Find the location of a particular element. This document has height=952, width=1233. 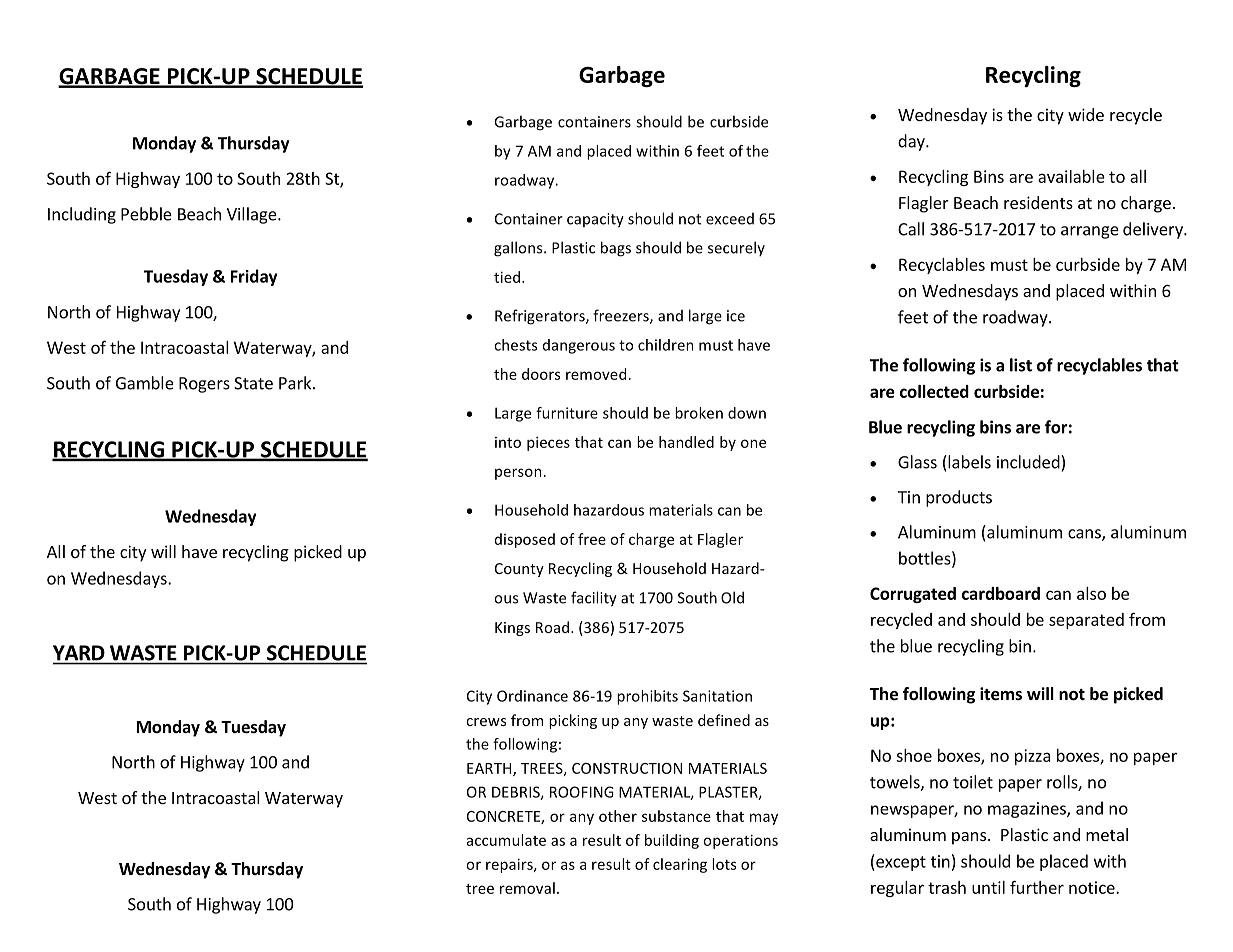

Refrigerators is located at coordinates (541, 317).
